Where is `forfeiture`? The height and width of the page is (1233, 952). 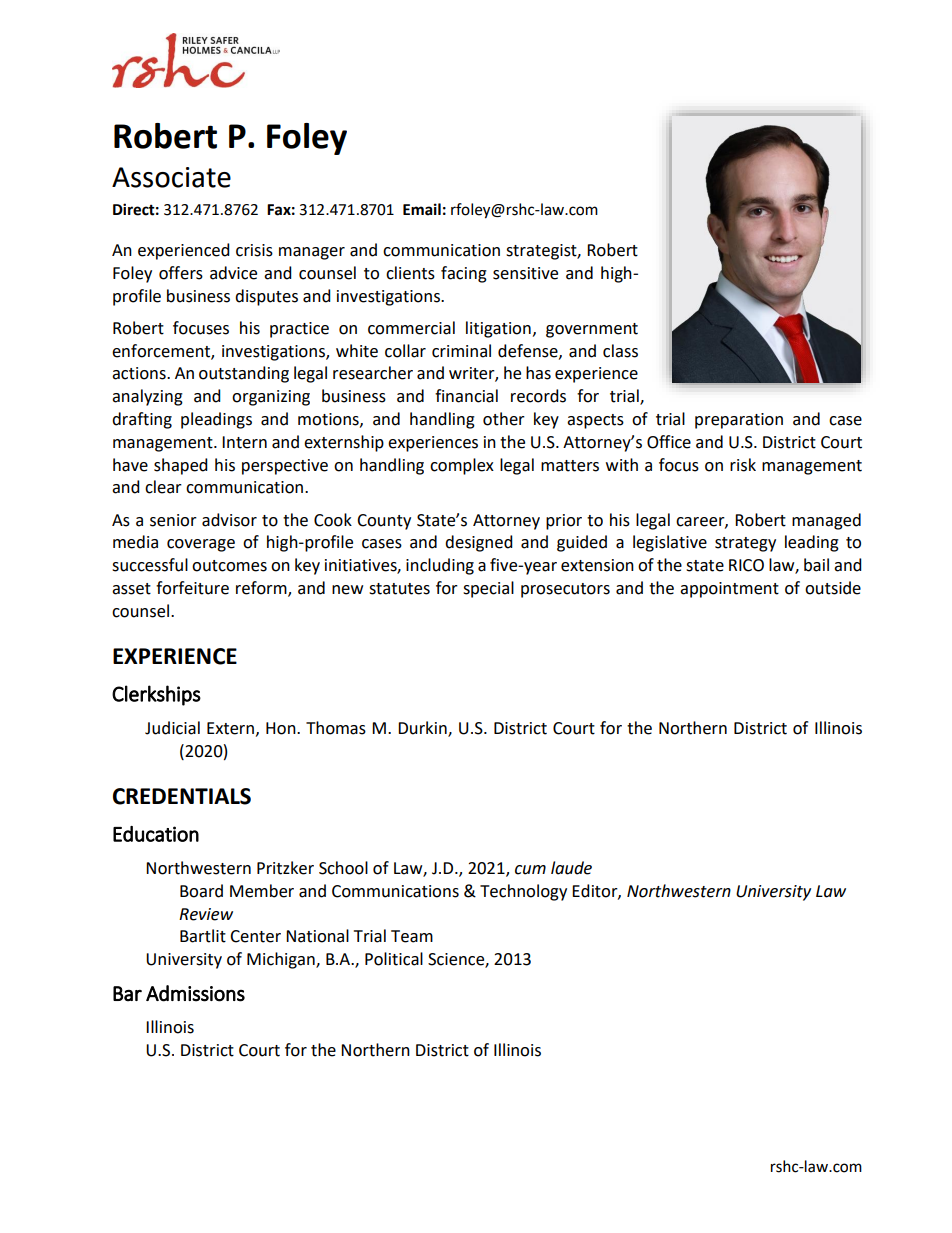
forfeiture is located at coordinates (192, 588).
